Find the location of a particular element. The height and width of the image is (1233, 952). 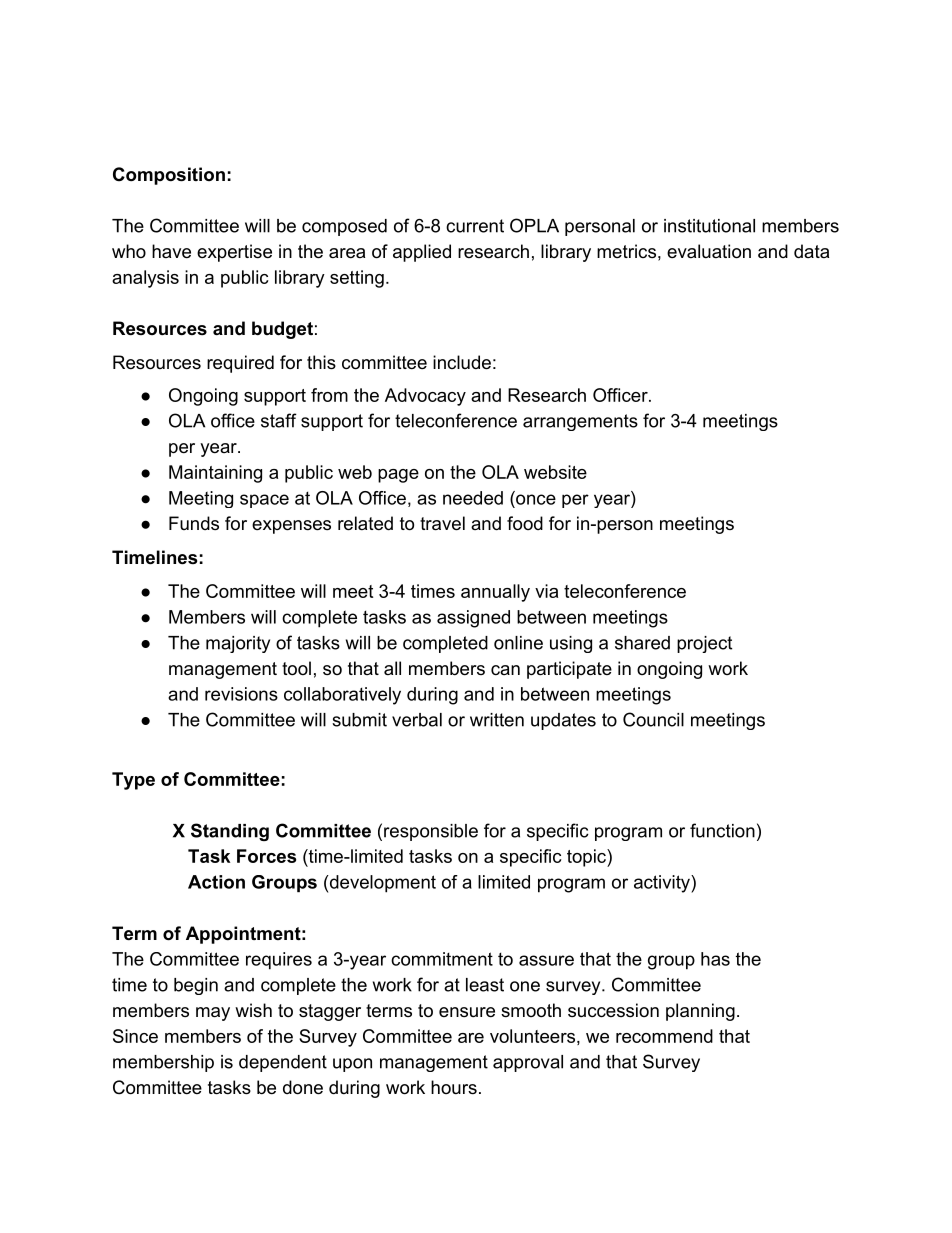

project is located at coordinates (704, 644).
